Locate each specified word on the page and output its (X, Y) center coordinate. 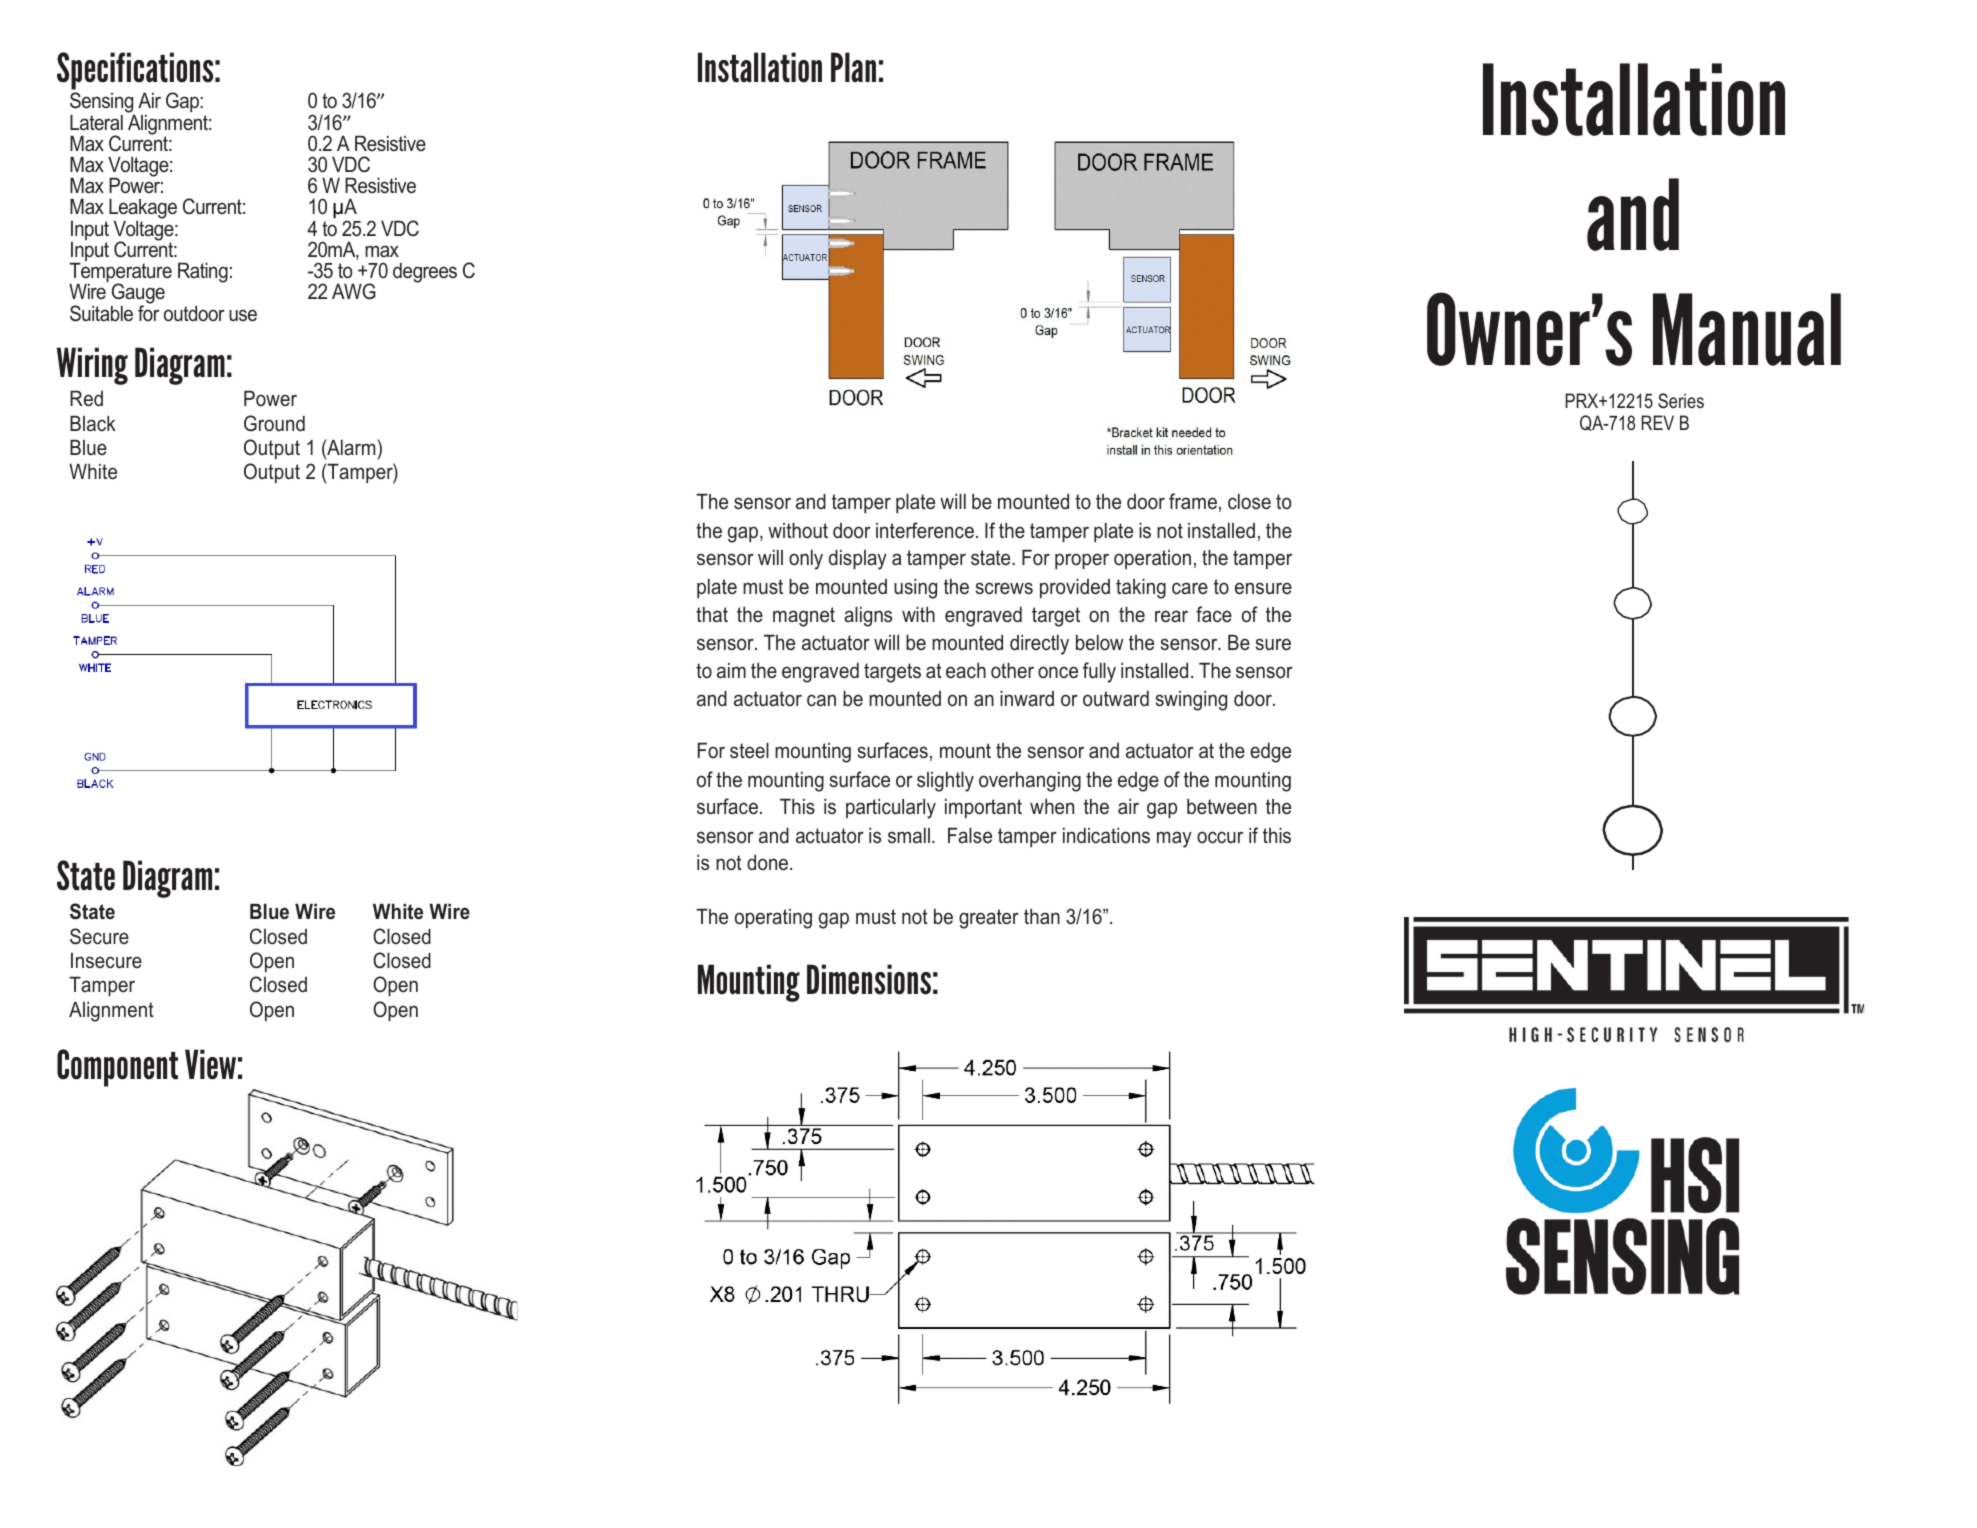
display (858, 559)
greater (989, 919)
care (1190, 588)
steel (749, 750)
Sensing (103, 104)
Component (117, 1068)
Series (1681, 401)
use (243, 315)
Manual (1747, 329)
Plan (853, 67)
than (1042, 916)
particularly (891, 808)
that (712, 614)
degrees (425, 272)
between (1222, 806)
